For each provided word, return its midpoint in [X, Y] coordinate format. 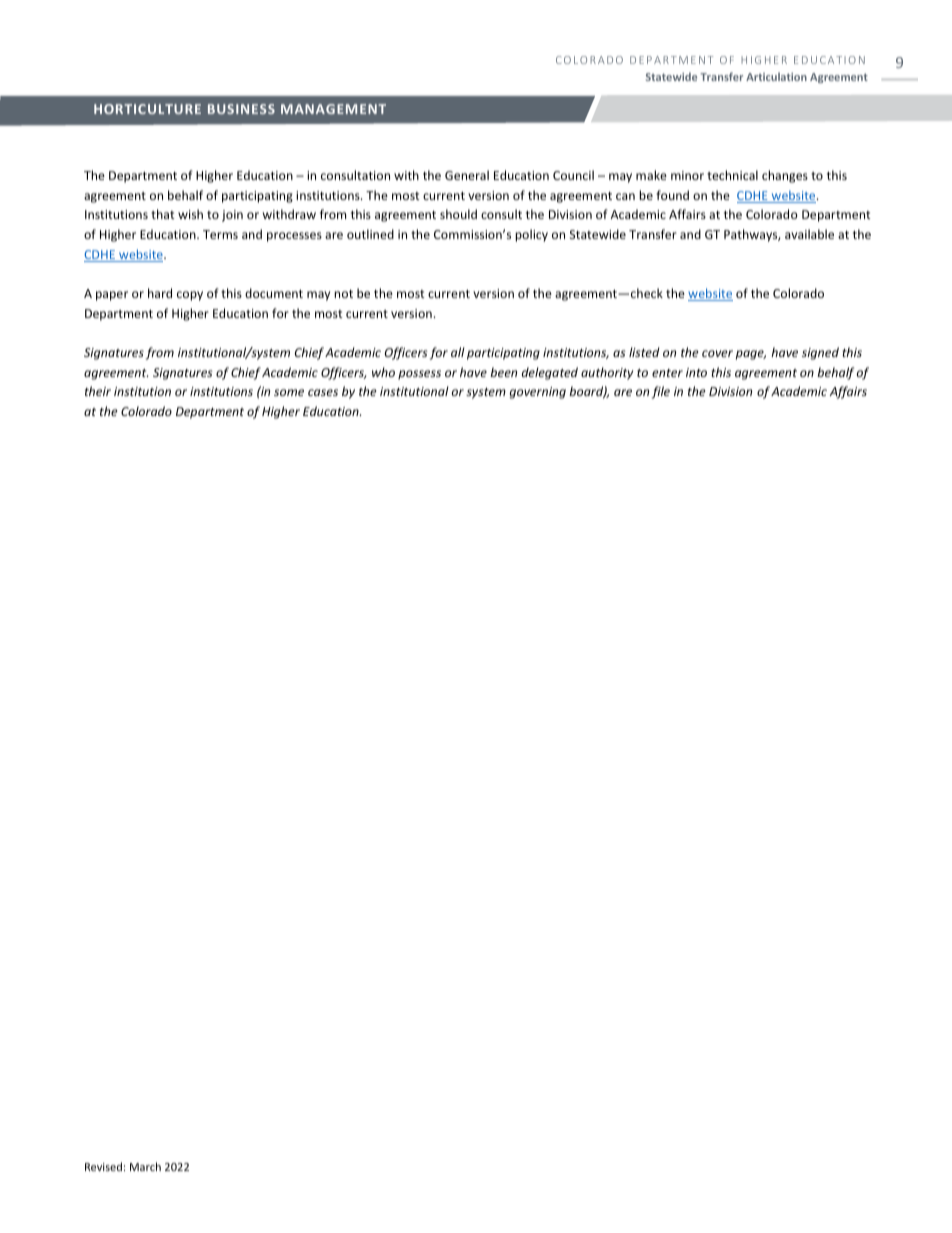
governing [537, 393]
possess [419, 375]
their [98, 391]
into [696, 372]
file [661, 392]
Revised [103, 1166]
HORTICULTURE [147, 109]
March [145, 1166]
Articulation [776, 76]
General [467, 175]
